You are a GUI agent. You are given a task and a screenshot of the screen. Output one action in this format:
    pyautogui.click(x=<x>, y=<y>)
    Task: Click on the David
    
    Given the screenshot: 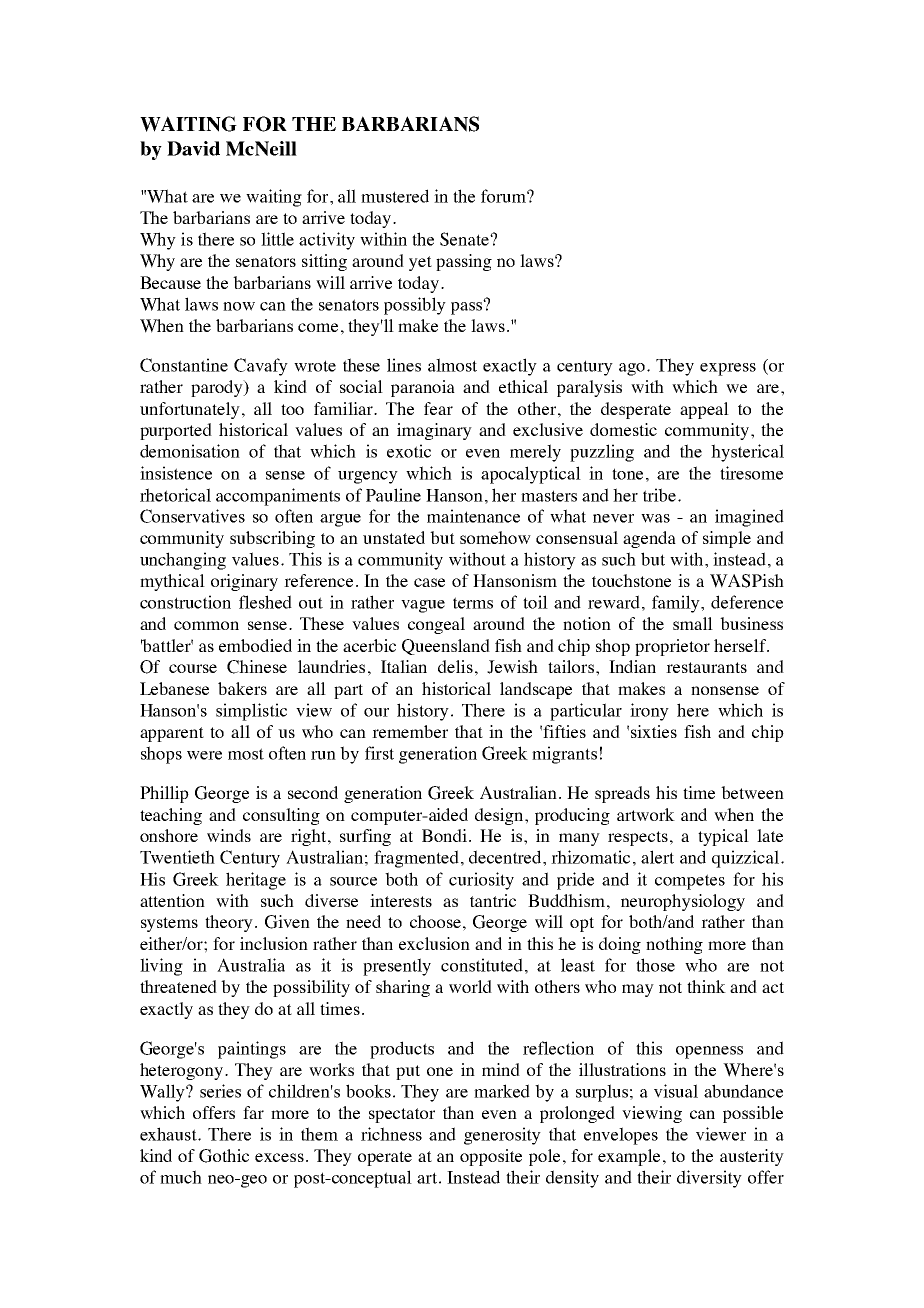 What is the action you would take?
    pyautogui.click(x=193, y=148)
